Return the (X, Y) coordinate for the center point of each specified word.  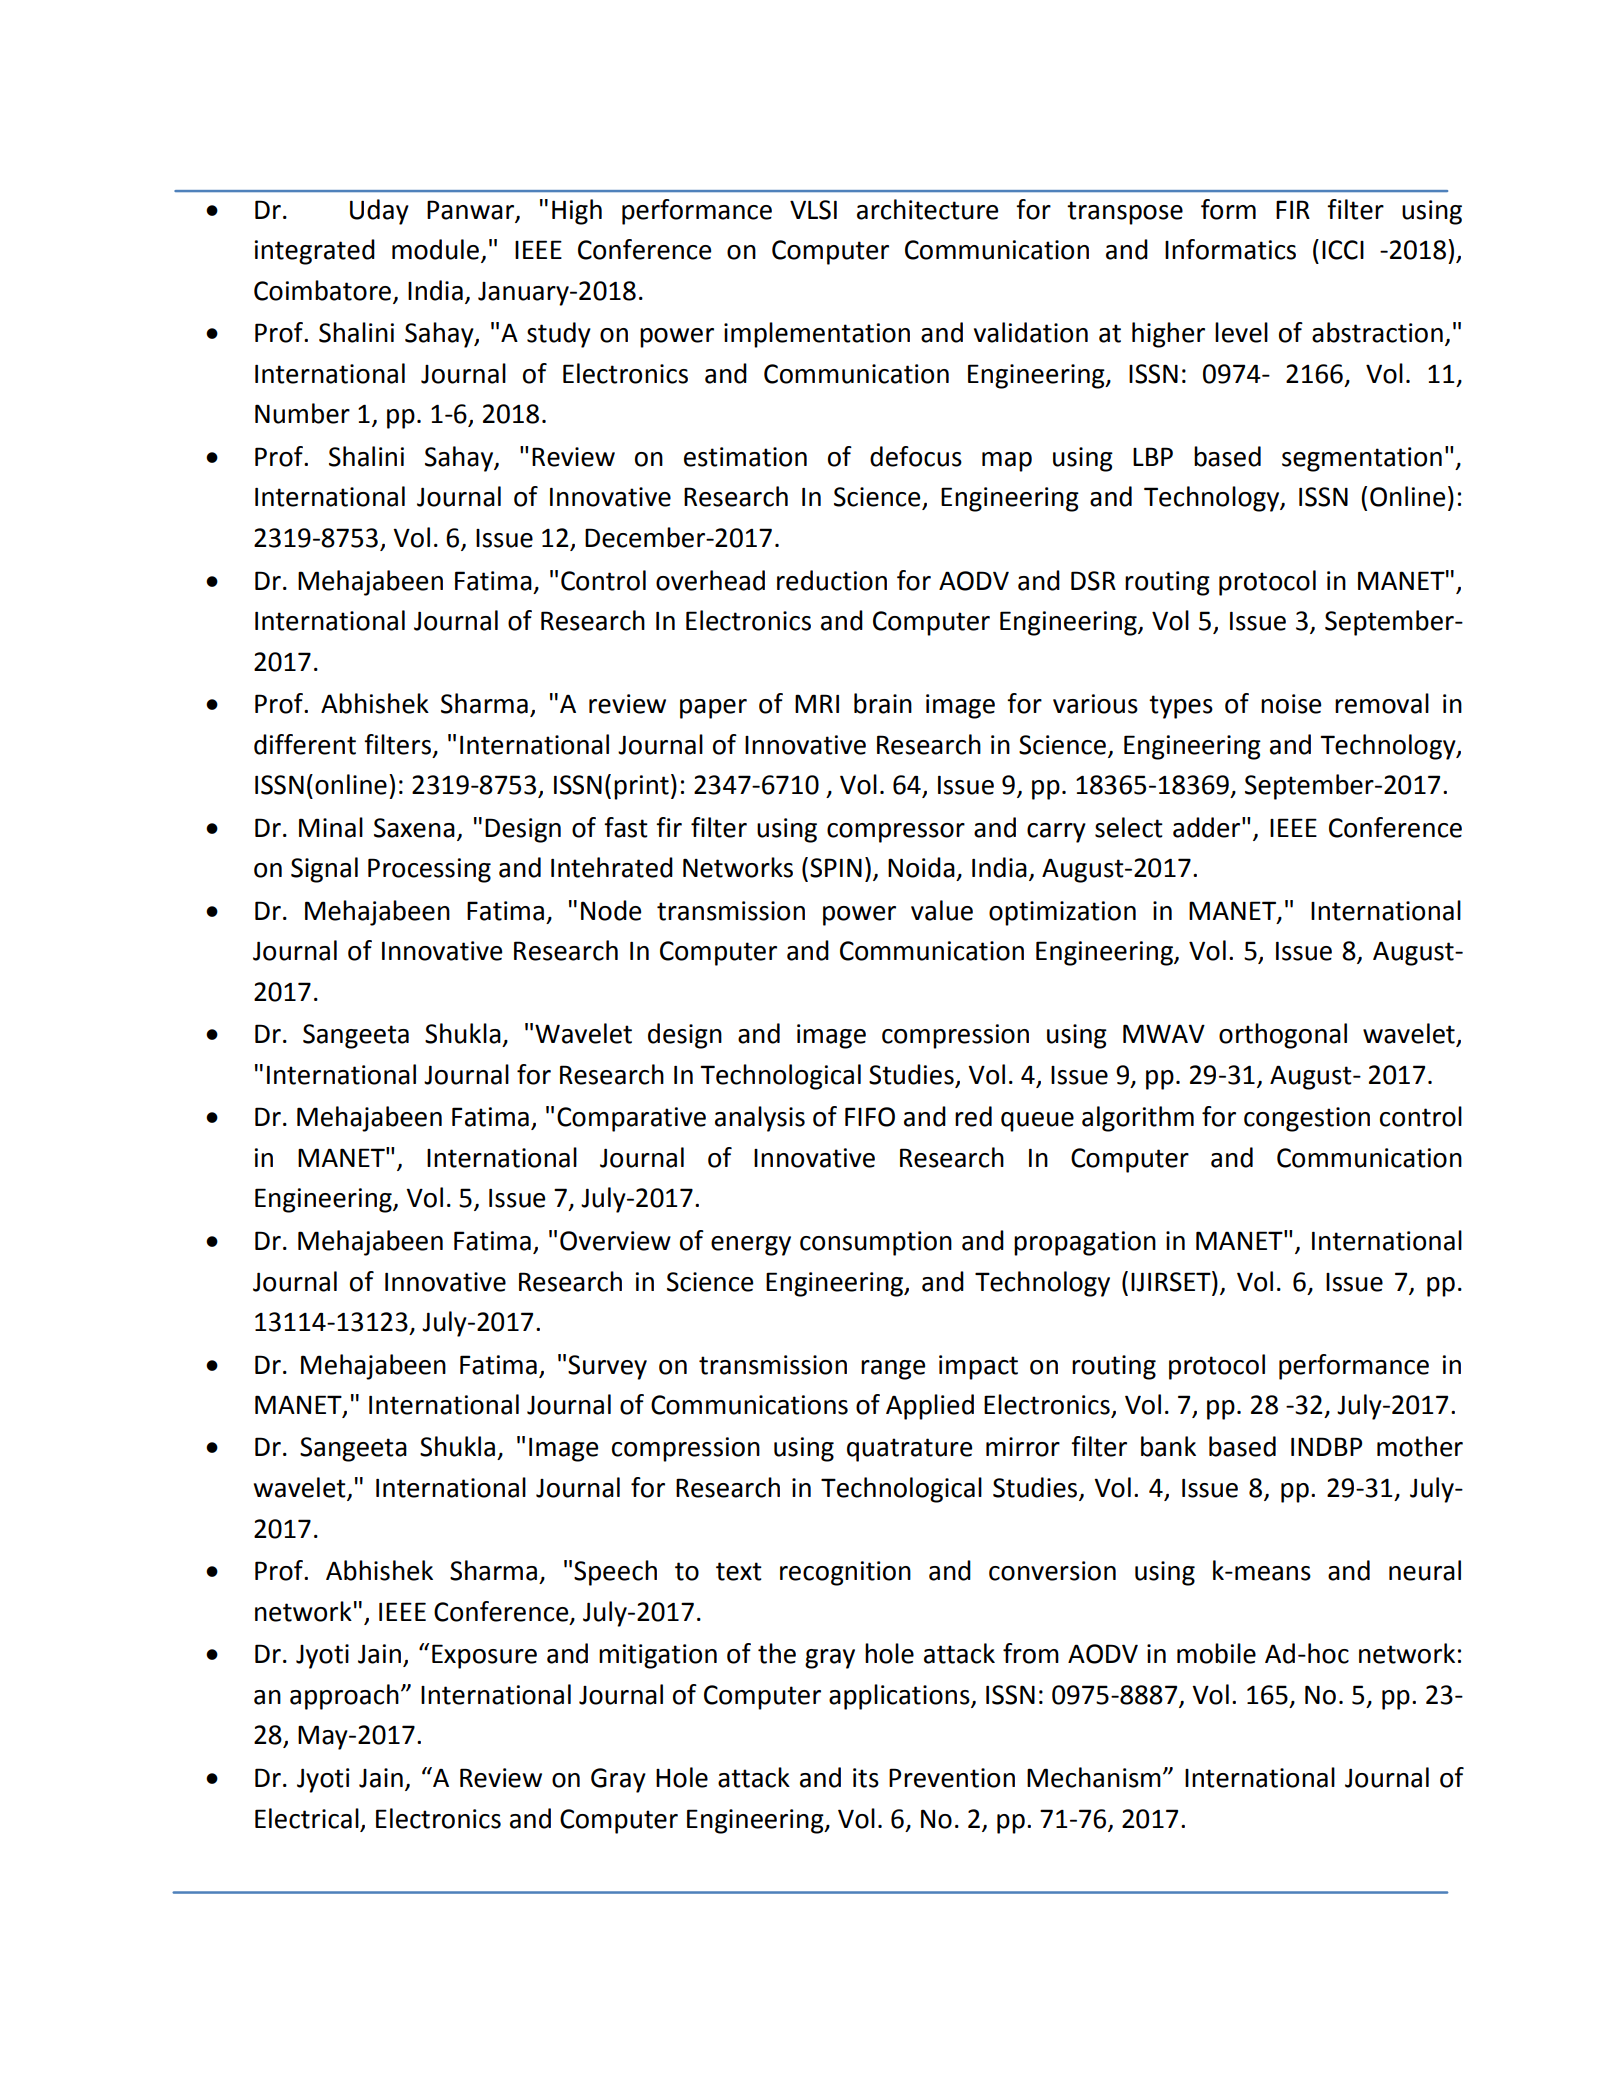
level (1241, 332)
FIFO (870, 1117)
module (437, 250)
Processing (429, 870)
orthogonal (1283, 1036)
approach (344, 1697)
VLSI (813, 210)
